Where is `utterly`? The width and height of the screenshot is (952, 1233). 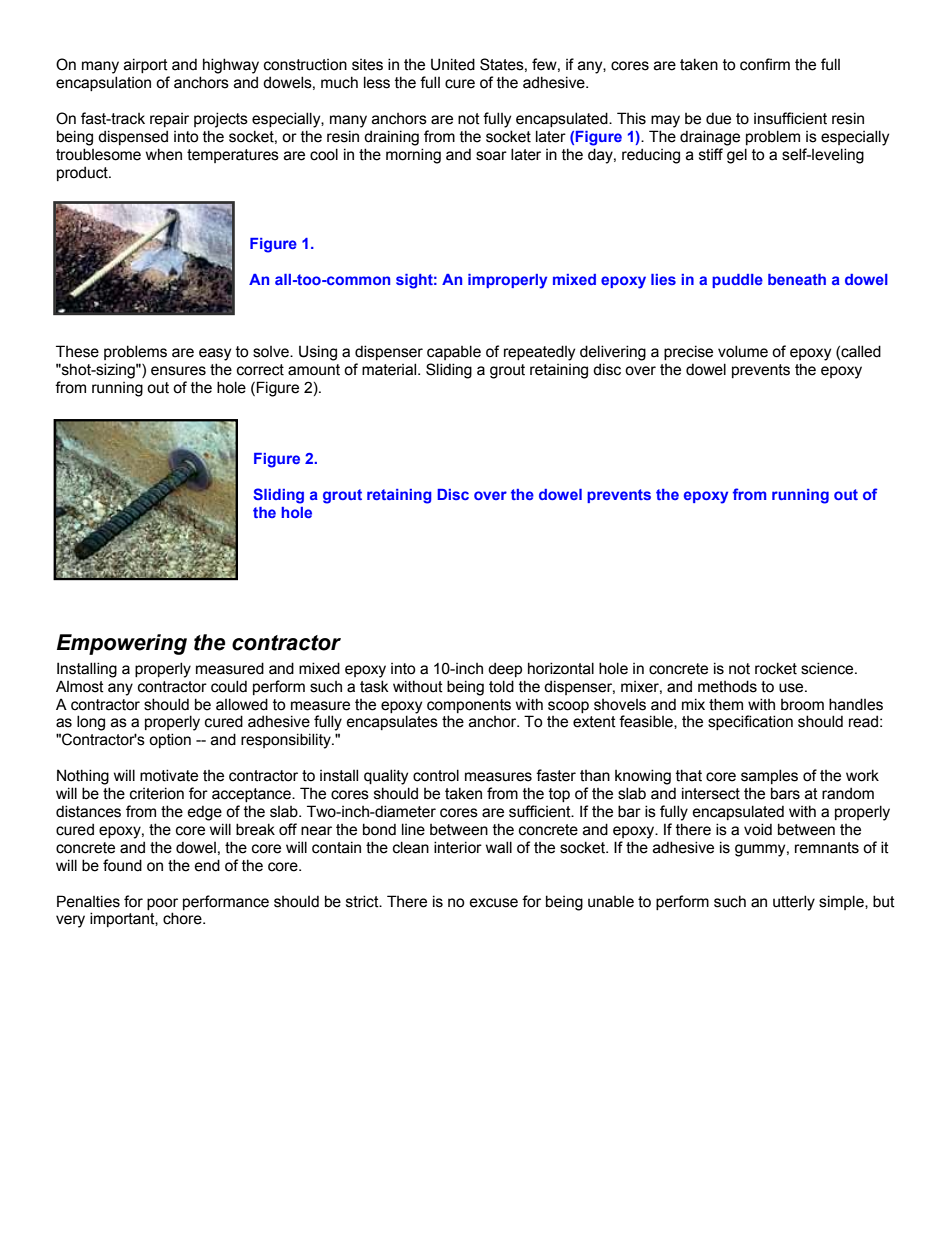 utterly is located at coordinates (794, 903).
